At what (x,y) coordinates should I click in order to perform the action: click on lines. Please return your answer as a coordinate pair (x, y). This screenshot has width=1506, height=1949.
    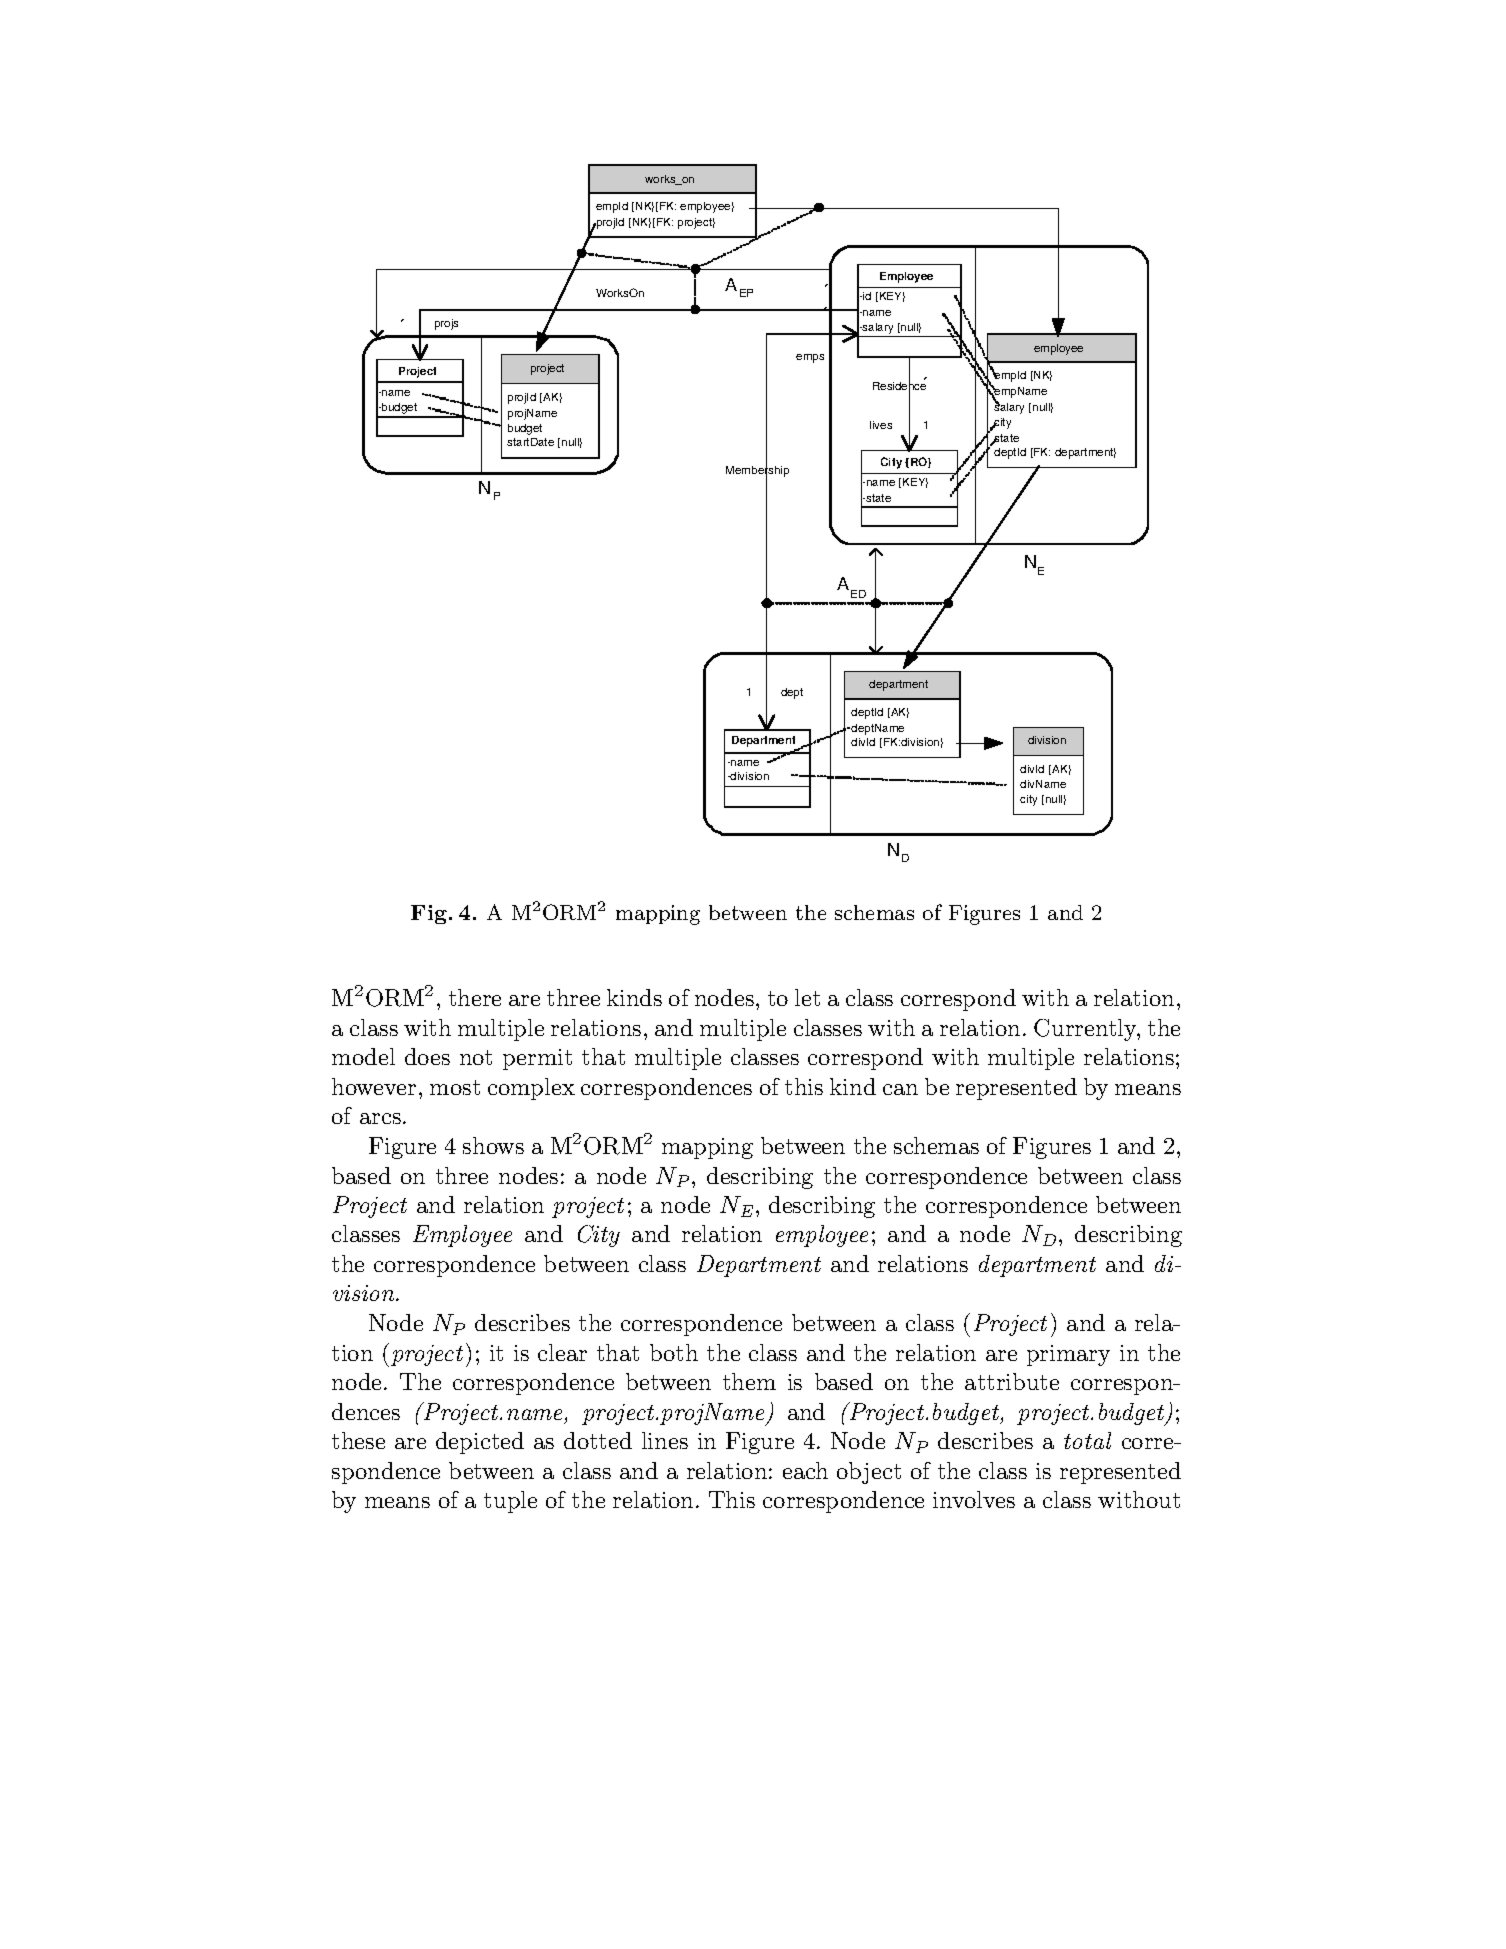
    Looking at the image, I should click on (665, 1440).
